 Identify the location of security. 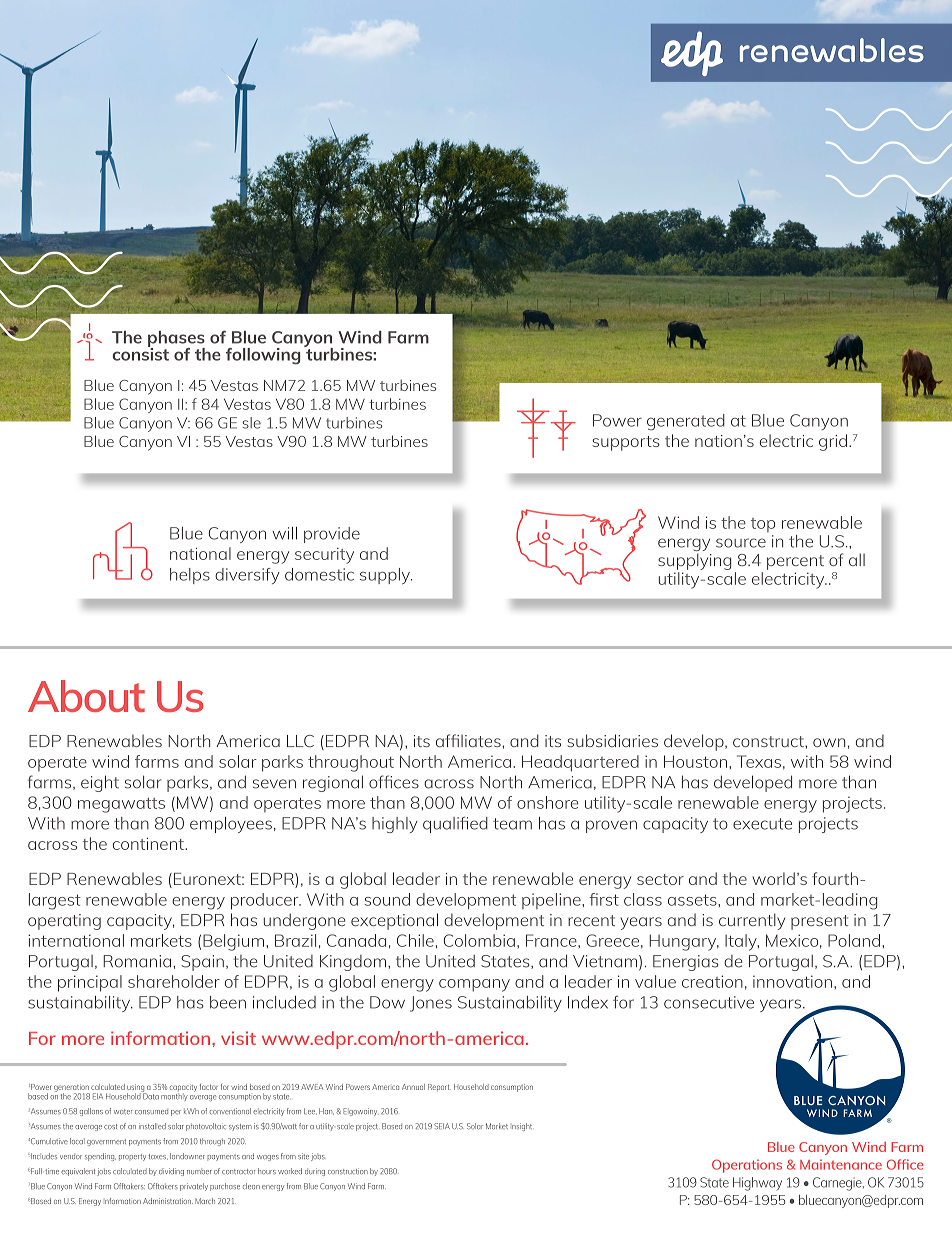
(324, 556).
